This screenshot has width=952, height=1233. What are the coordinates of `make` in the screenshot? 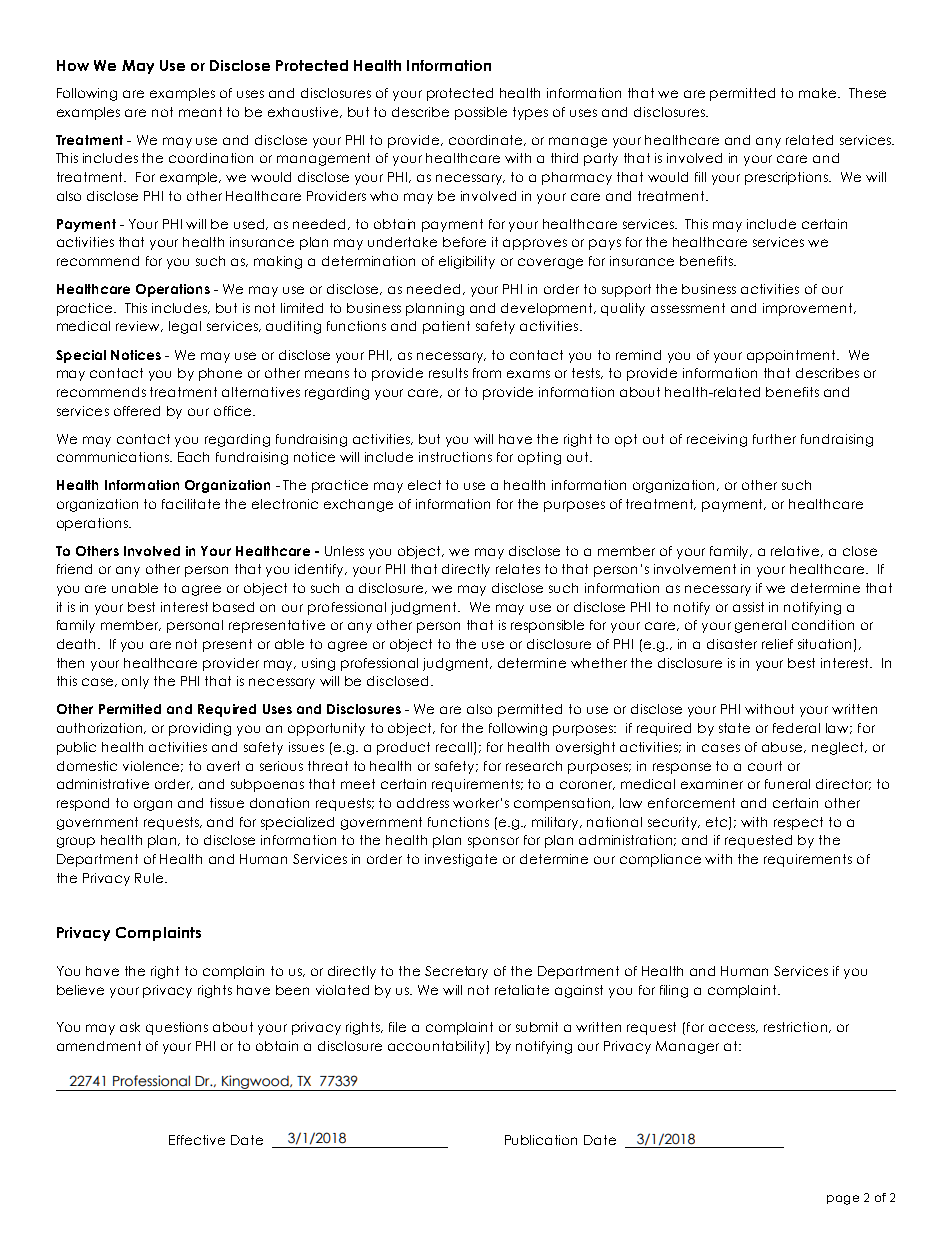 It's located at (819, 93).
